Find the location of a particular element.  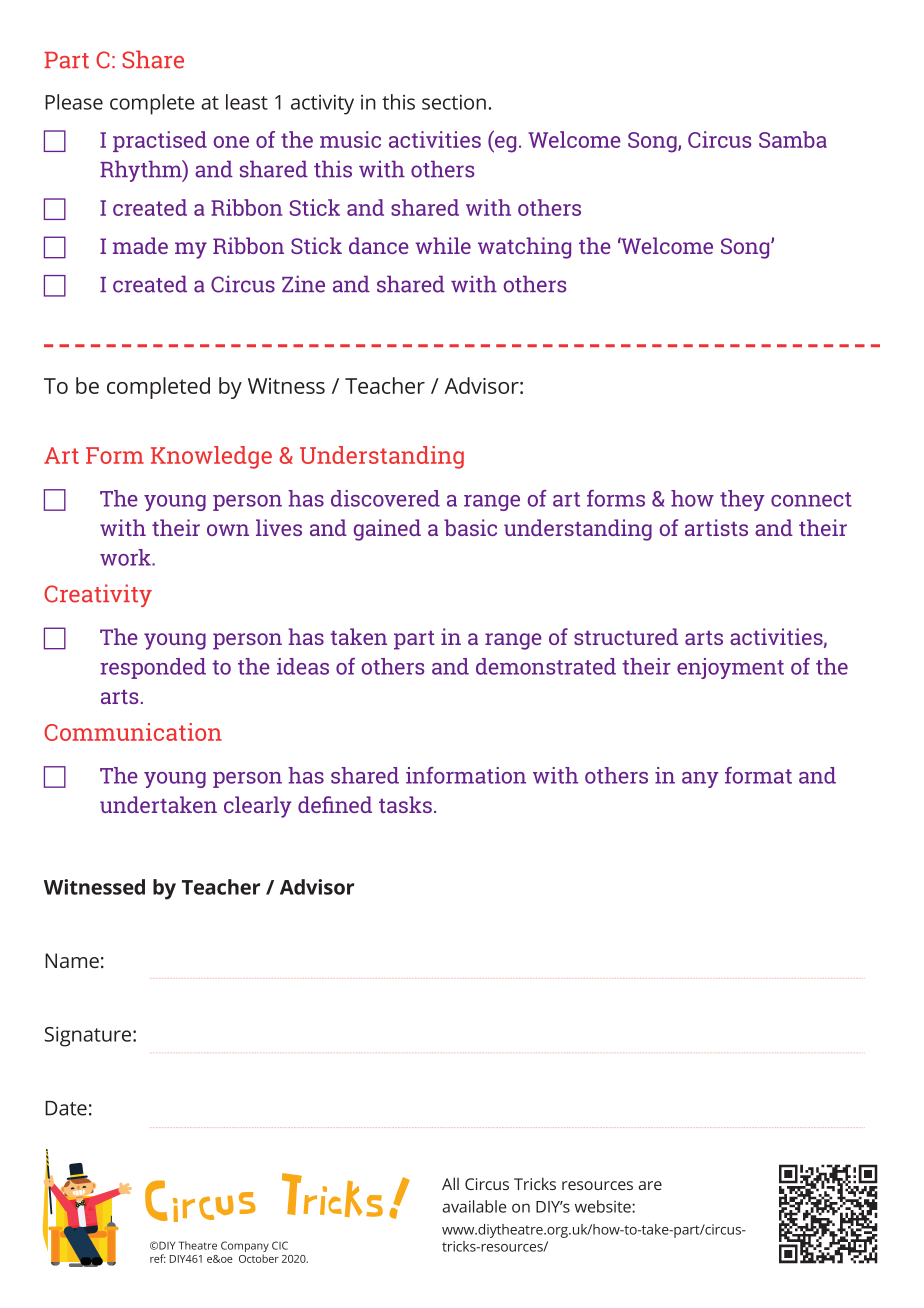

enjoyment is located at coordinates (730, 668).
